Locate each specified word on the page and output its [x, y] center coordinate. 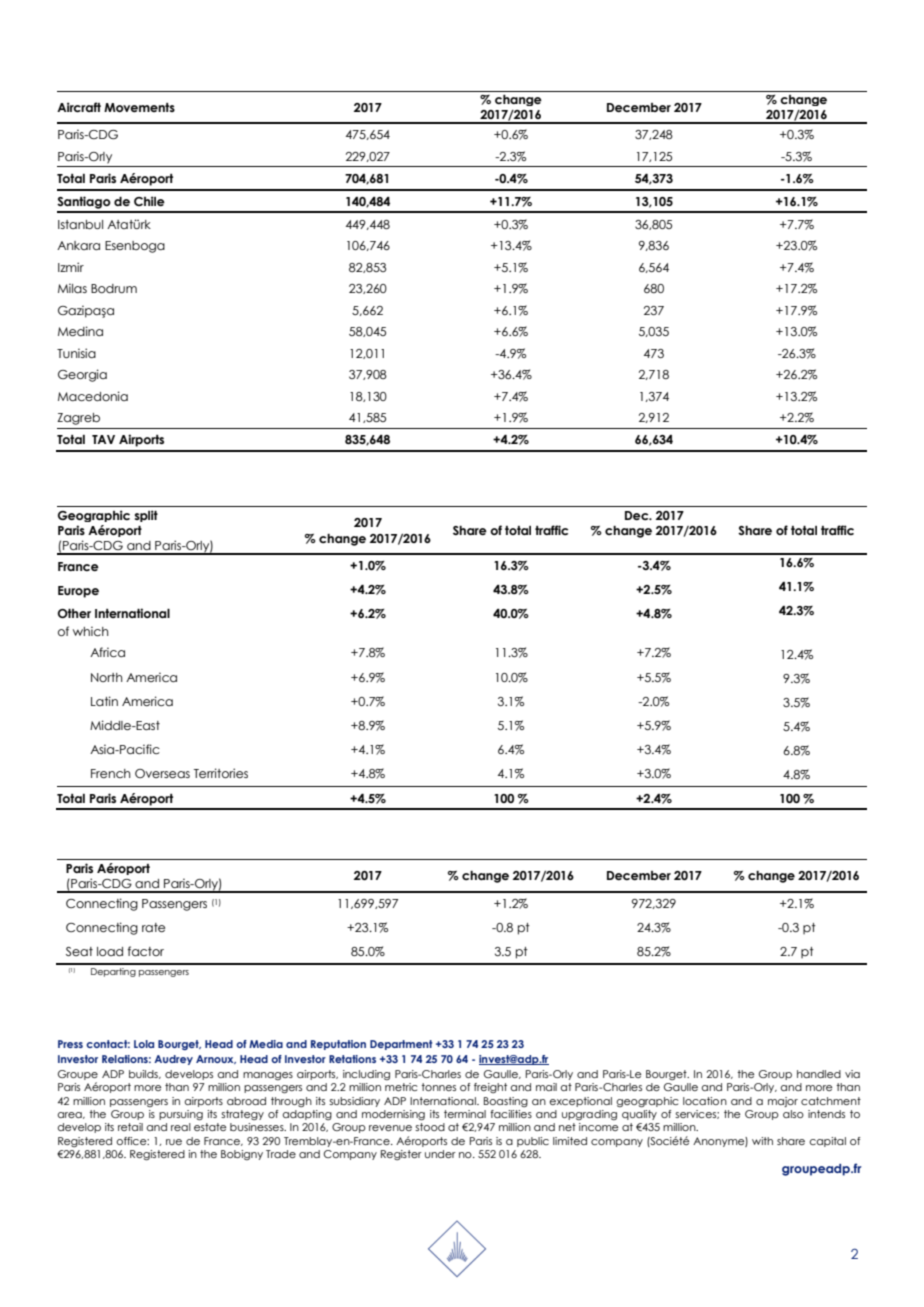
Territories [221, 773]
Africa [107, 652]
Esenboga [135, 247]
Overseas [162, 773]
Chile [149, 201]
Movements [139, 107]
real [181, 1127]
